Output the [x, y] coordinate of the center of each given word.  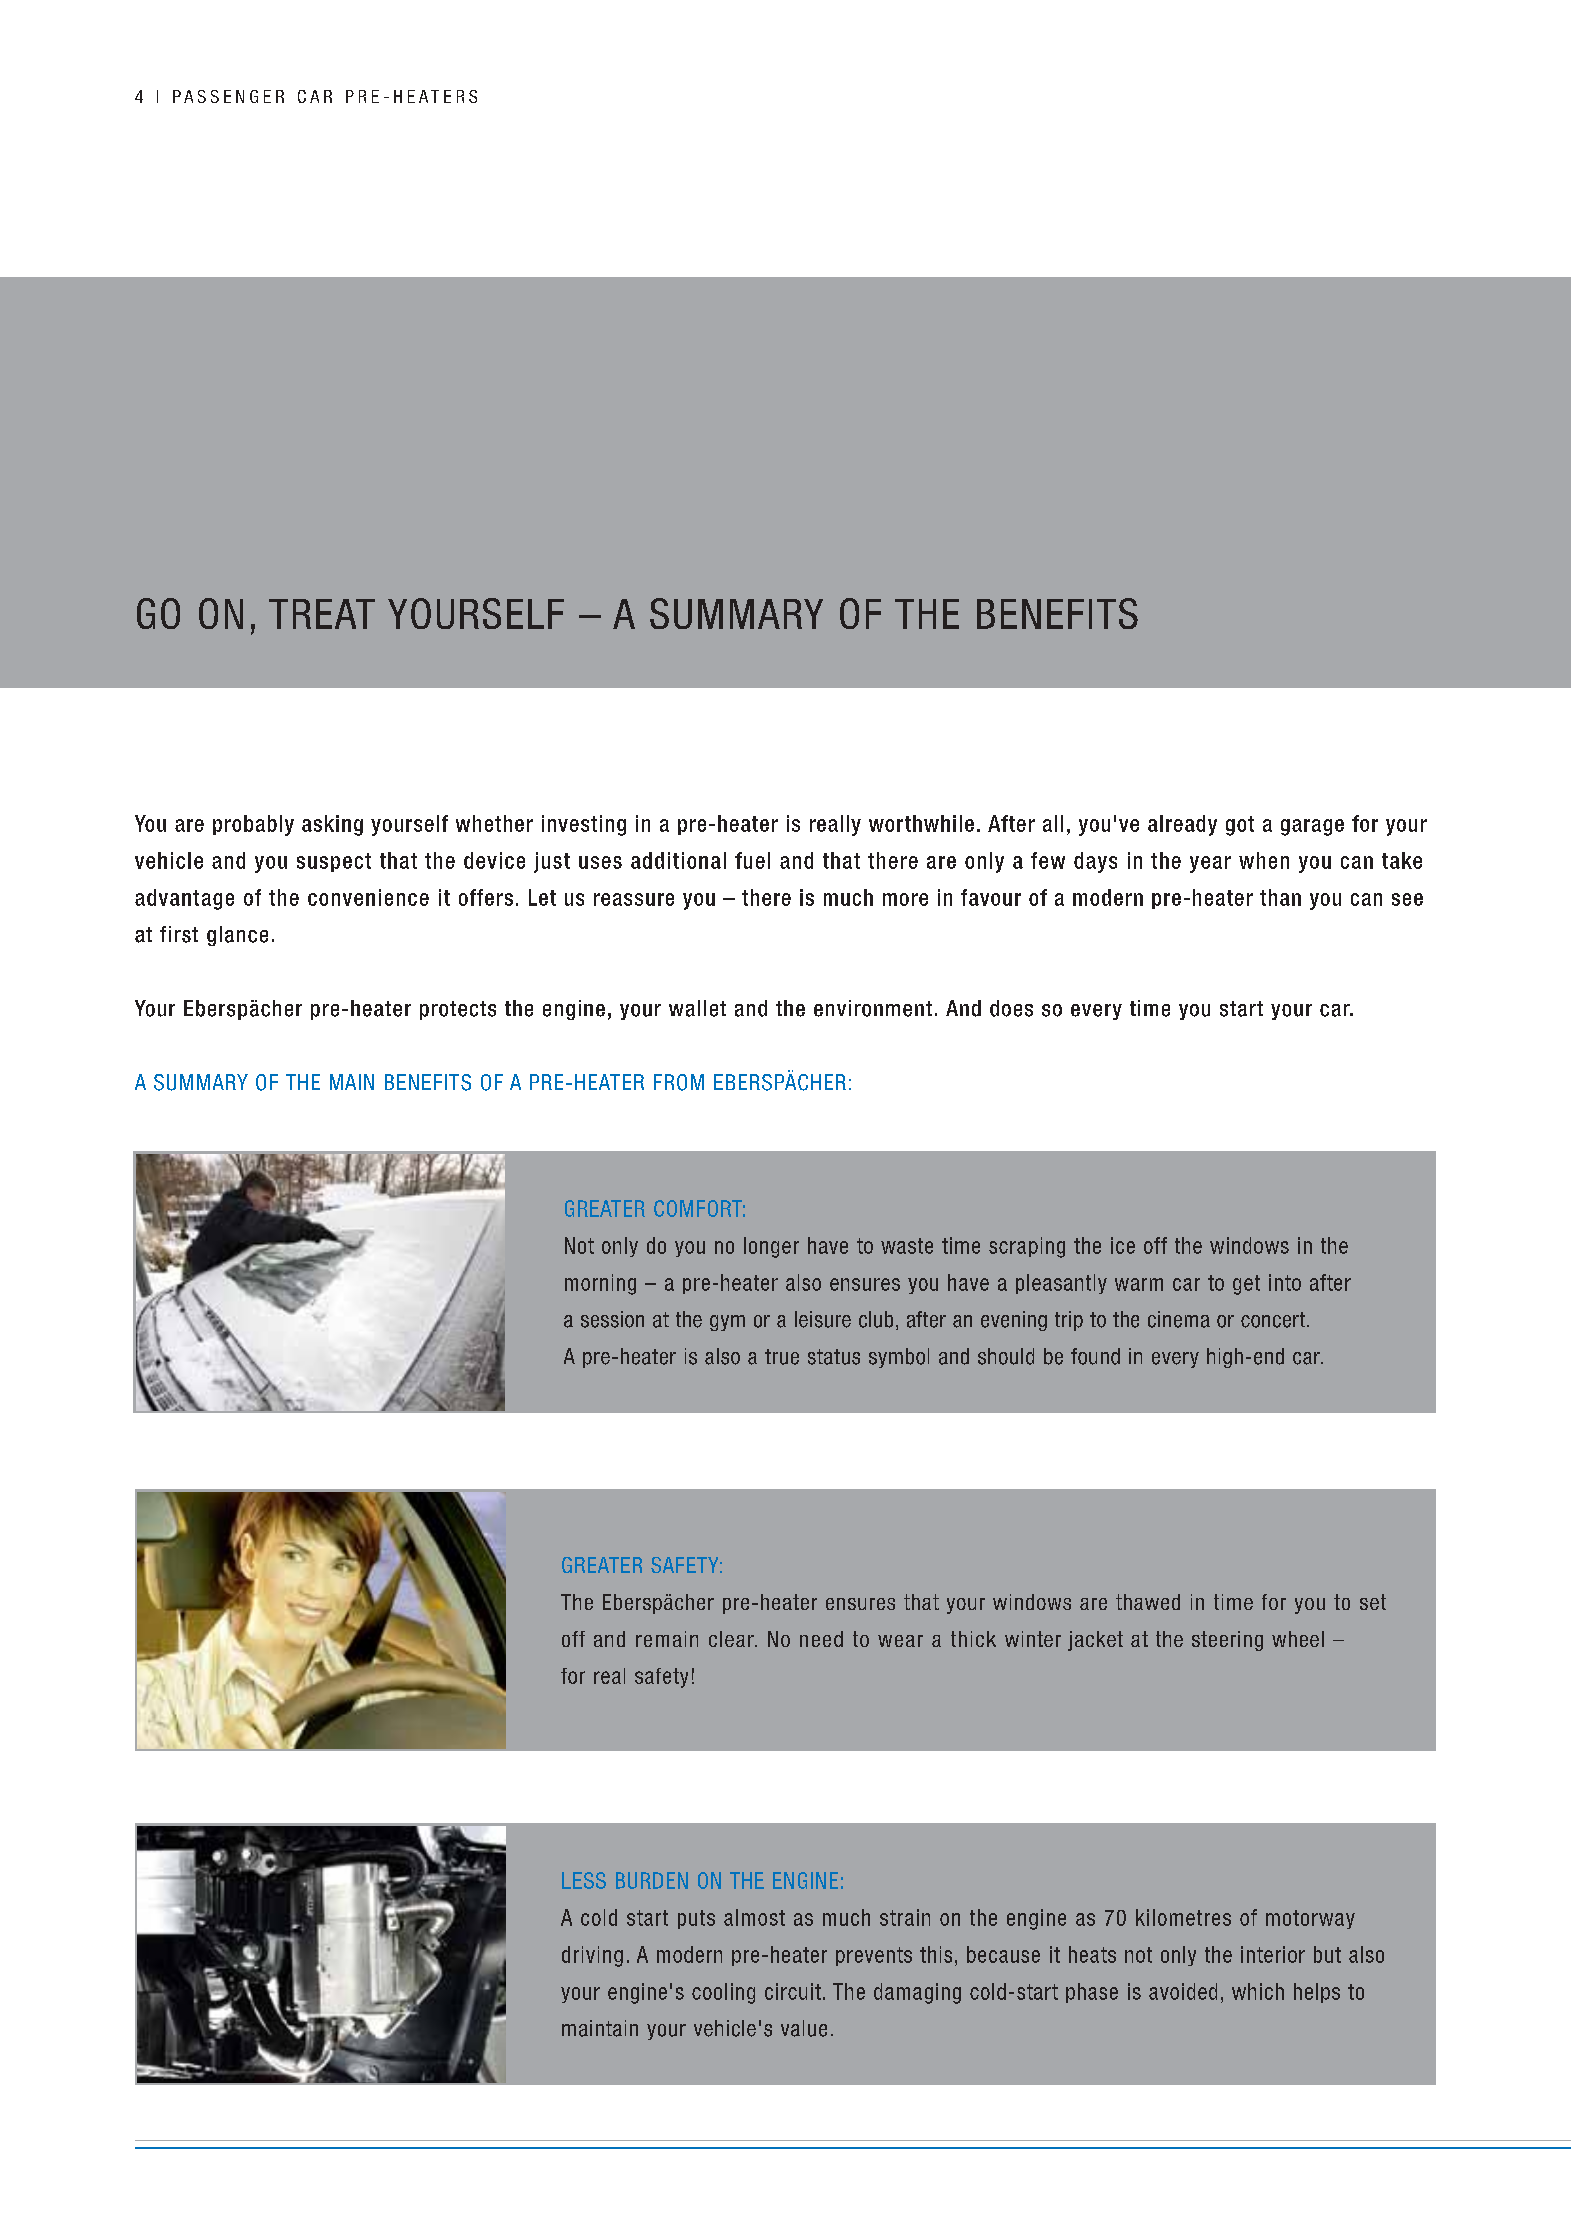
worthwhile [921, 823]
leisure [823, 1319]
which [1258, 1991]
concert [1274, 1320]
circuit [793, 1991]
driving [592, 1956]
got [1240, 826]
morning [600, 1284]
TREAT [322, 614]
